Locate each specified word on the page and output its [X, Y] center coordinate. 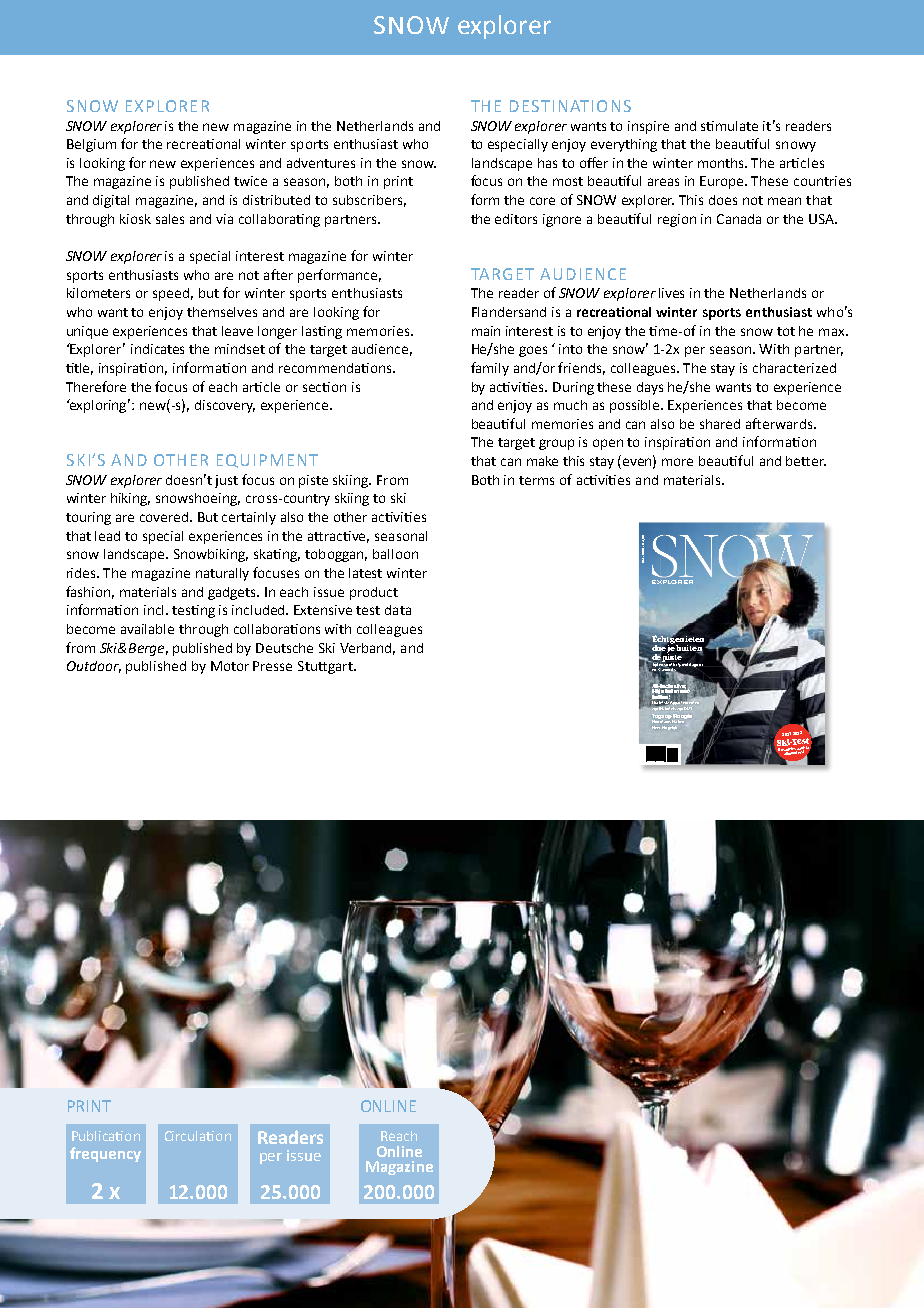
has [547, 163]
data [398, 610]
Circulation [198, 1136]
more [677, 462]
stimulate [729, 126]
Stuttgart [326, 667]
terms [536, 480]
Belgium [91, 145]
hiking [130, 499]
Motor [230, 666]
